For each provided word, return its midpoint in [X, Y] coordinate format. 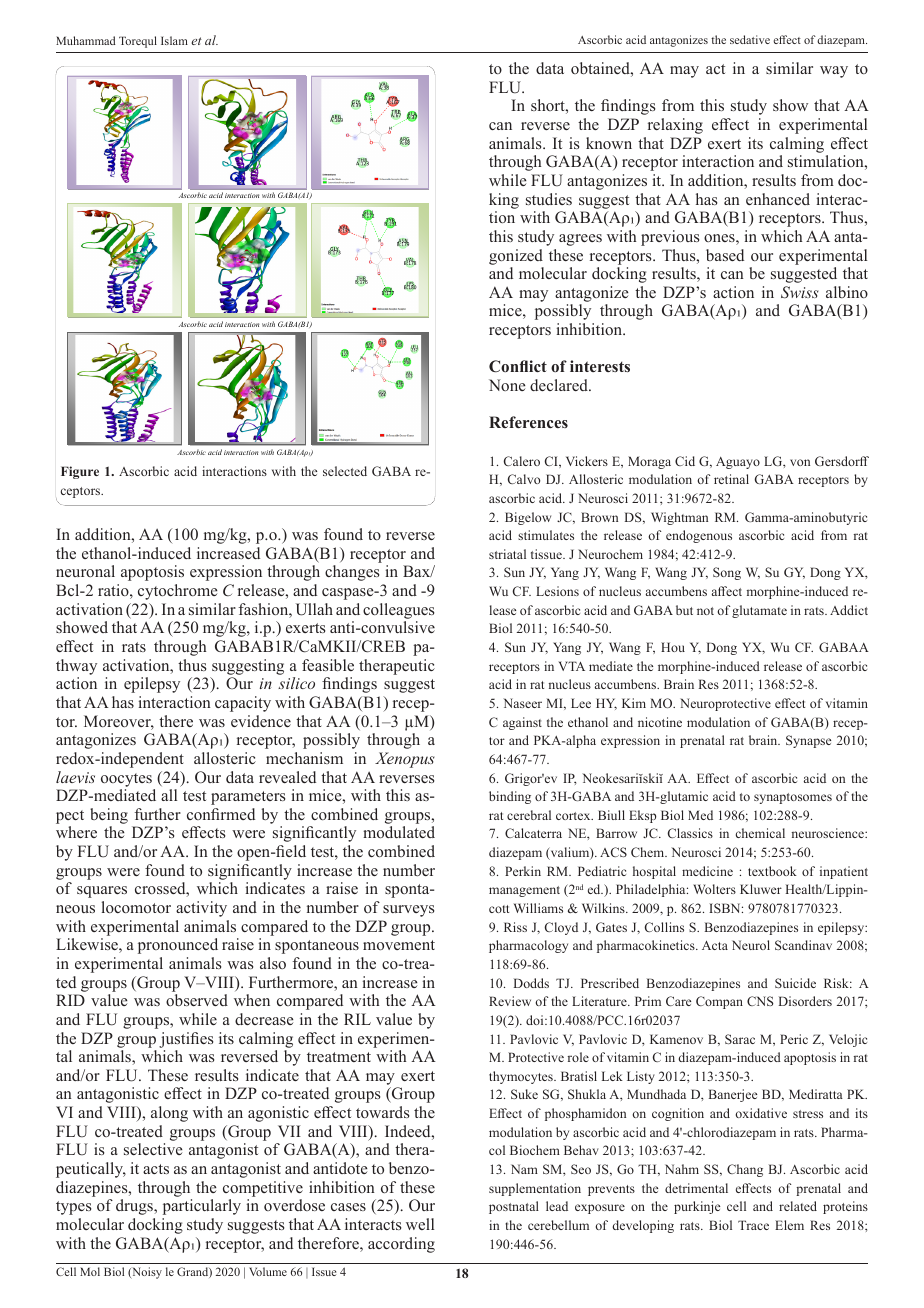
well [420, 1224]
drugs [135, 1207]
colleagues [398, 611]
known [609, 143]
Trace [753, 1225]
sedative [750, 39]
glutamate [759, 611]
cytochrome [178, 592]
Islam [174, 40]
